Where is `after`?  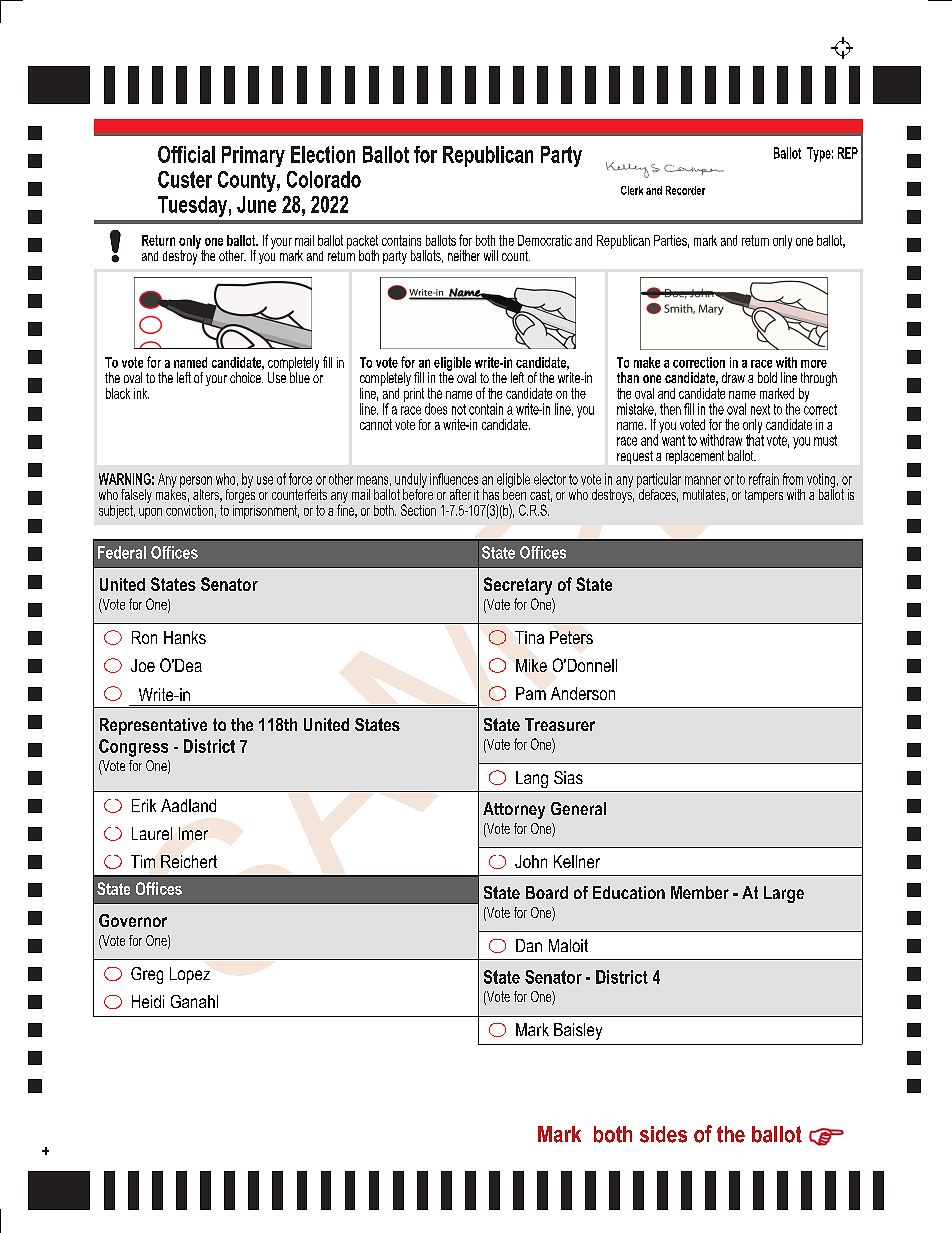
after is located at coordinates (460, 494).
